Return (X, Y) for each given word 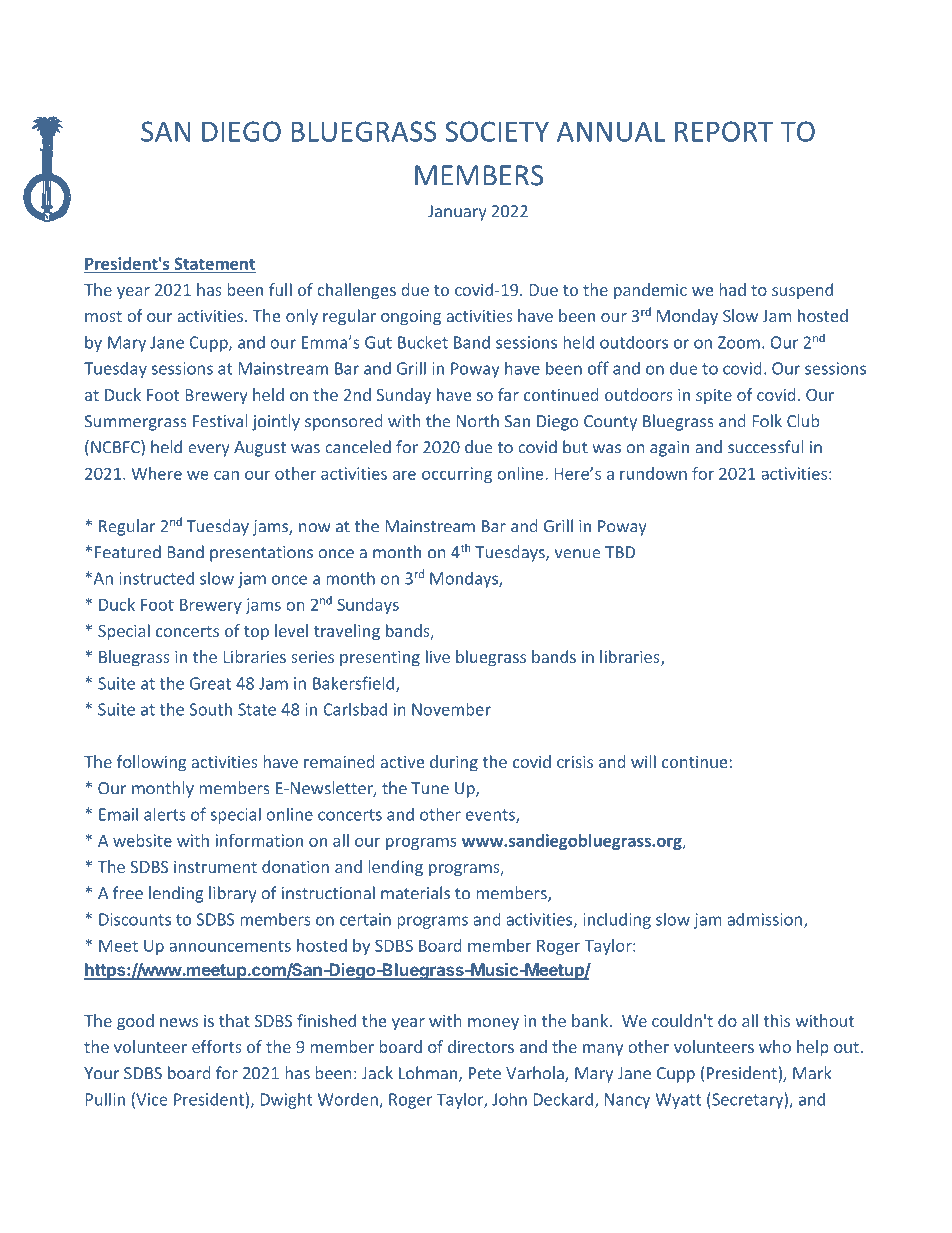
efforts (217, 1046)
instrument (215, 867)
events (491, 816)
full (280, 289)
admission (764, 919)
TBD (620, 552)
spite (714, 397)
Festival (220, 421)
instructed (156, 578)
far (508, 394)
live (438, 656)
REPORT (724, 131)
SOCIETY (497, 131)
